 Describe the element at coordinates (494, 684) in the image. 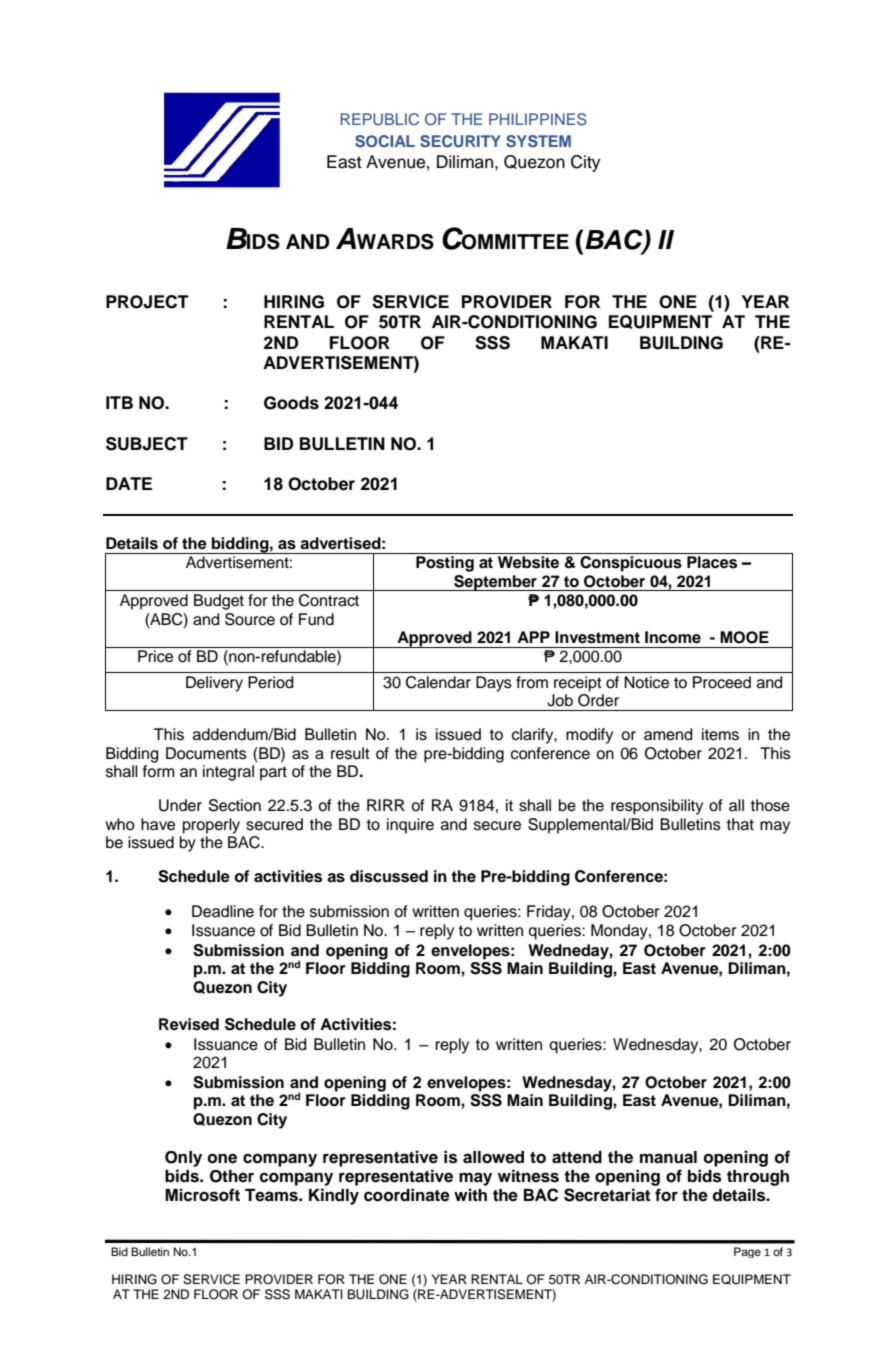

I see `Days` at that location.
